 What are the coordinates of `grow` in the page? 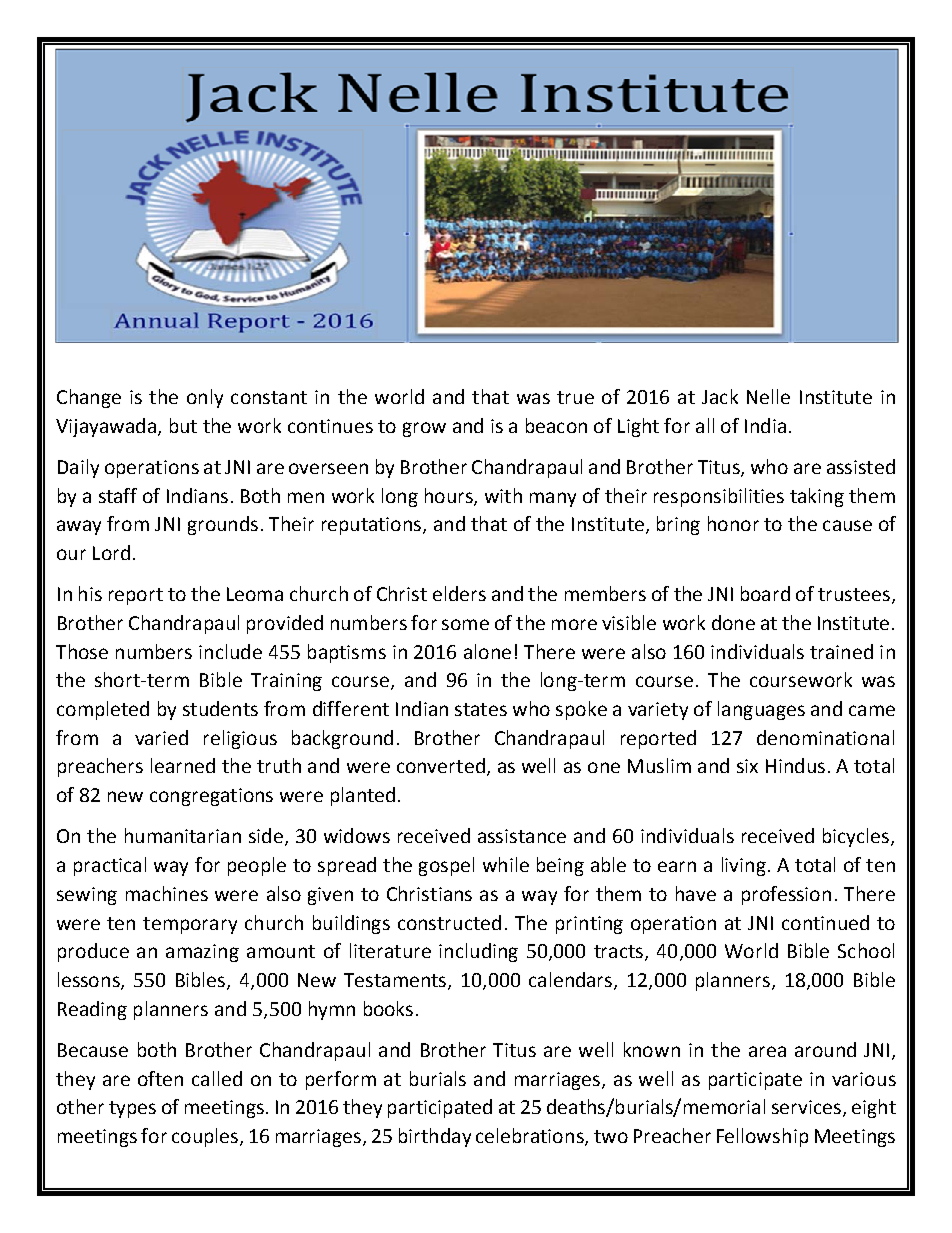 It's located at (424, 429).
